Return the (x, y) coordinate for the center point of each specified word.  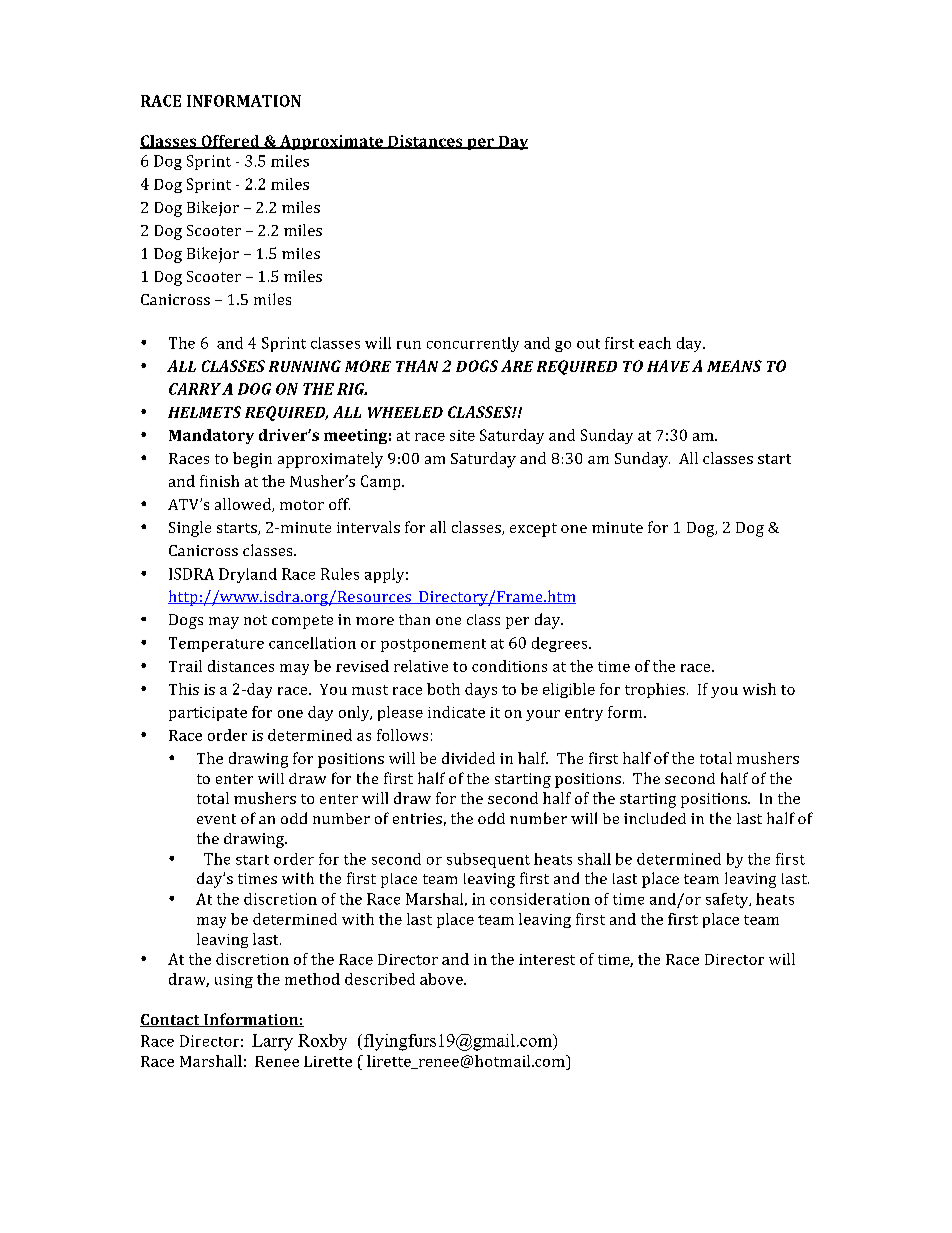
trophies (655, 690)
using (234, 981)
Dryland (248, 575)
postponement (433, 645)
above (442, 979)
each (655, 343)
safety (728, 900)
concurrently (473, 344)
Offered (230, 142)
